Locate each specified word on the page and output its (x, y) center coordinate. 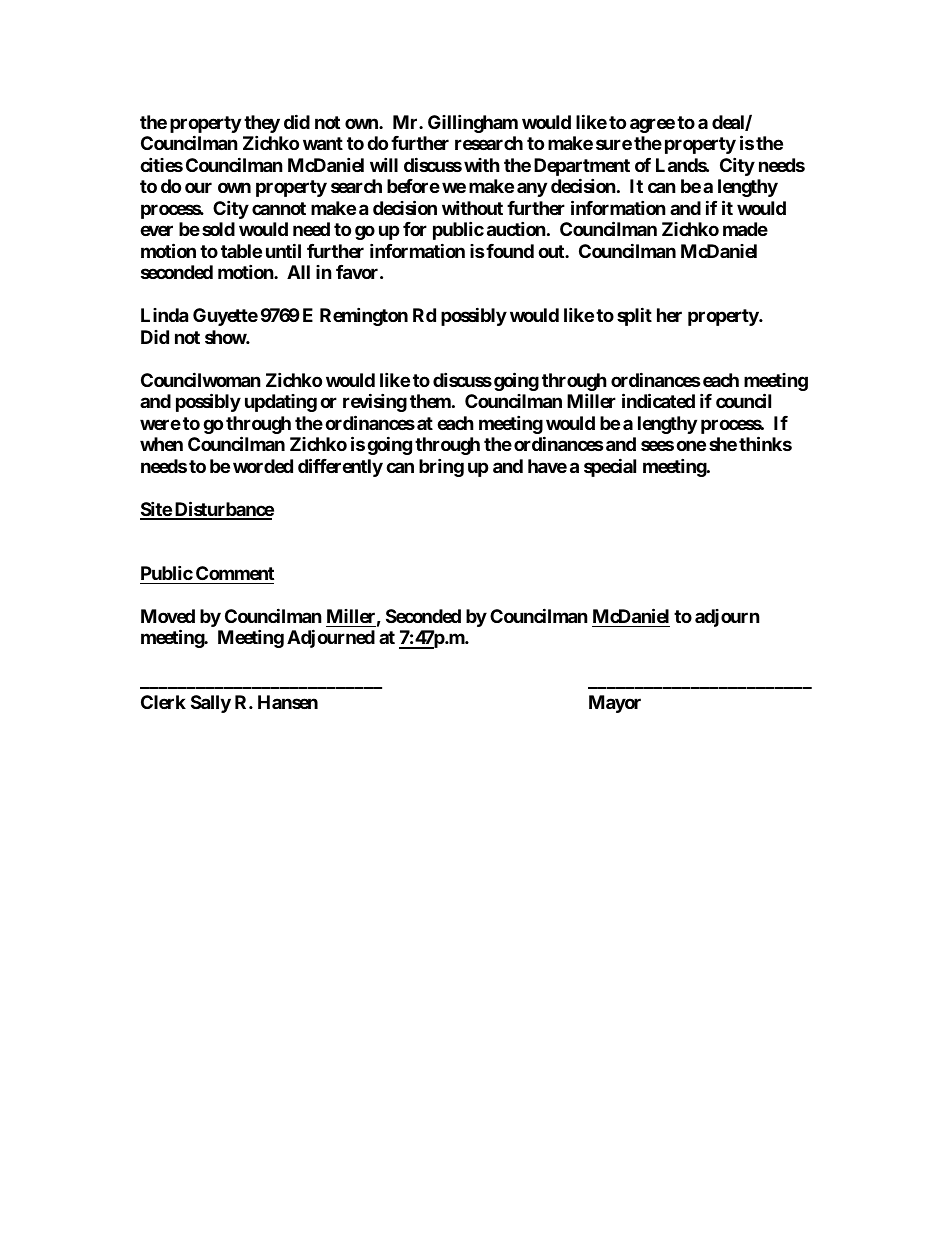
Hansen (288, 702)
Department (582, 168)
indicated (658, 400)
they (262, 125)
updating (281, 403)
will (384, 164)
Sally (211, 704)
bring (441, 467)
